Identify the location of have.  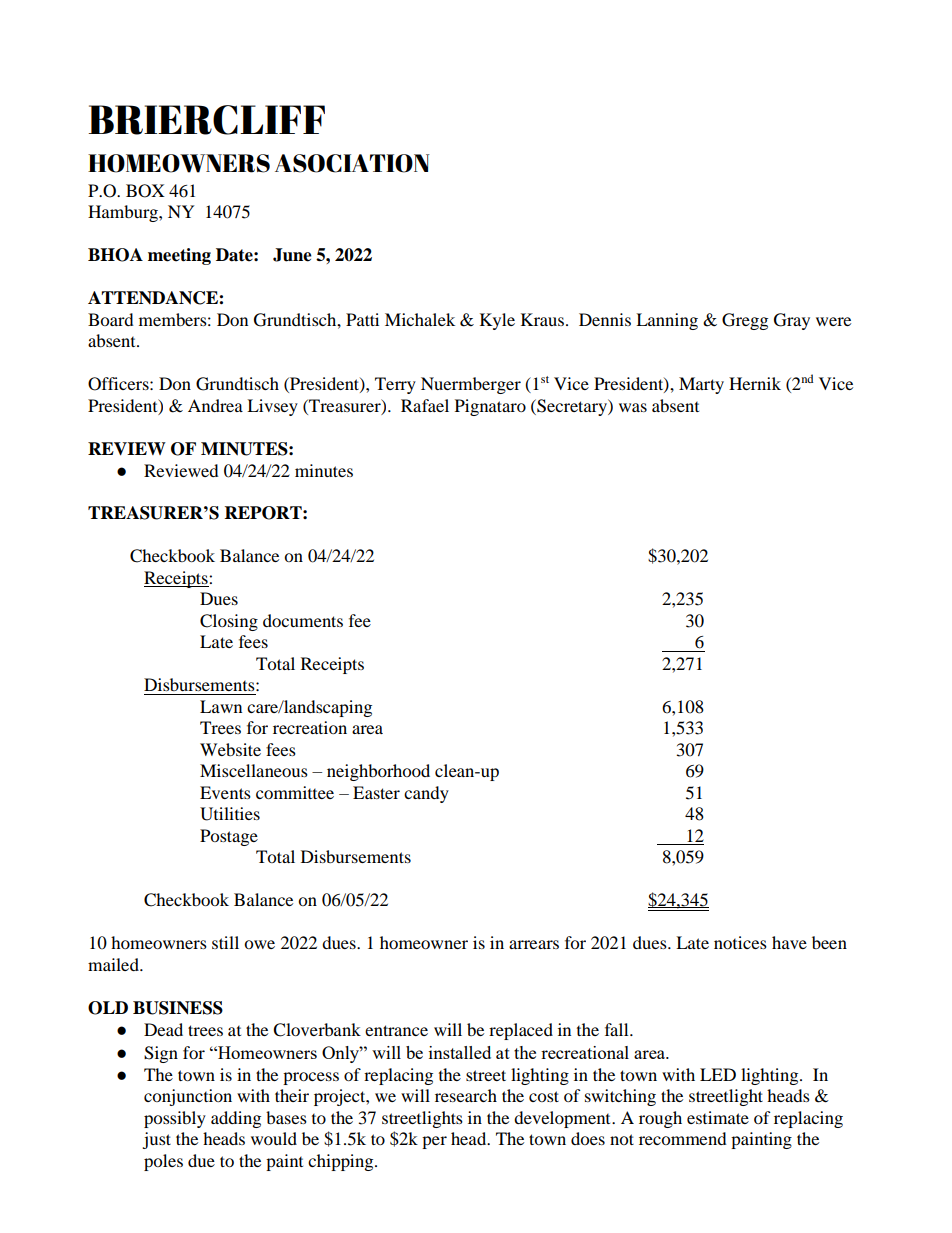
(789, 942).
